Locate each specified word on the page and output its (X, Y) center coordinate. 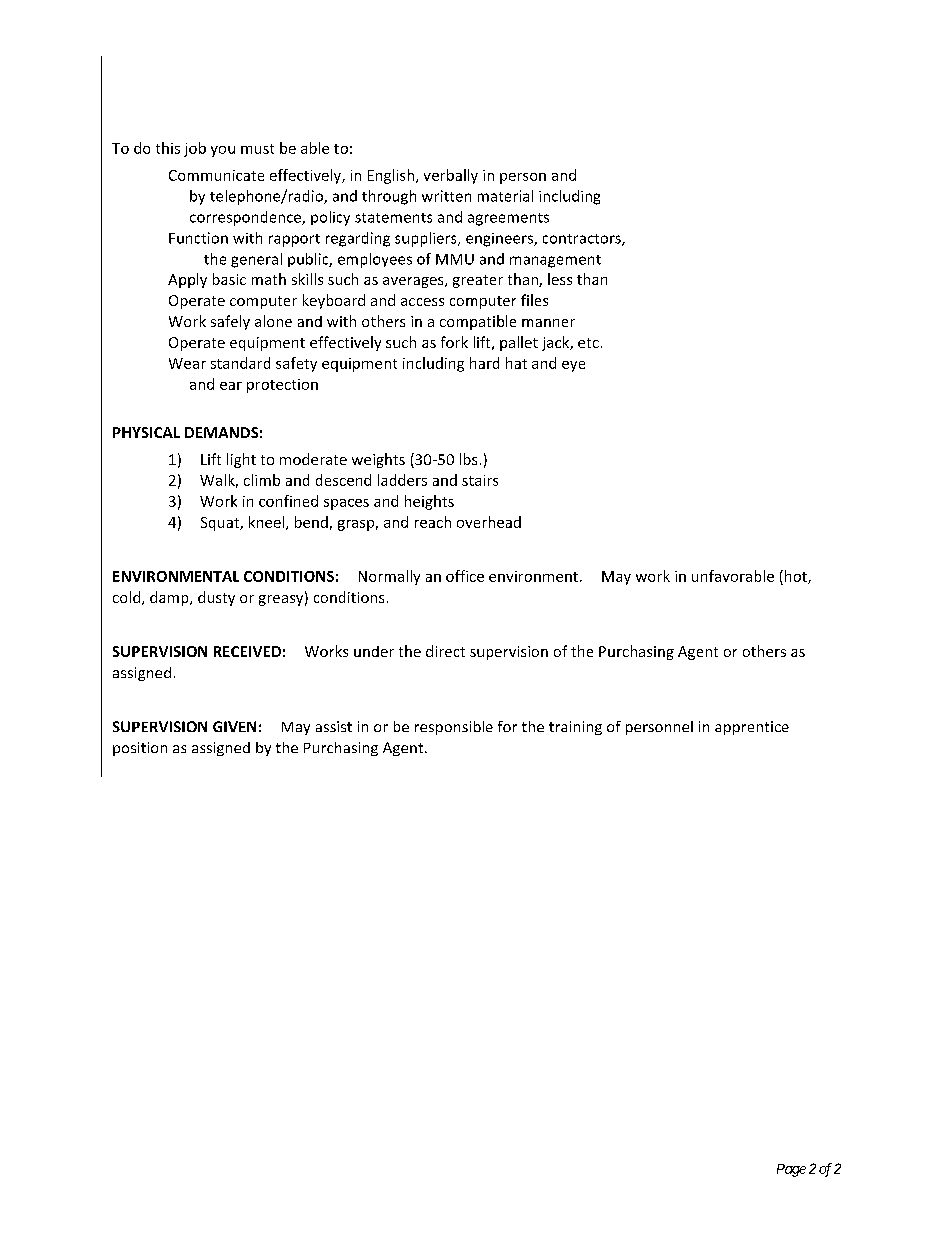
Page (791, 1170)
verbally (451, 176)
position (140, 749)
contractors (583, 240)
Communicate (216, 175)
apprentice (752, 728)
